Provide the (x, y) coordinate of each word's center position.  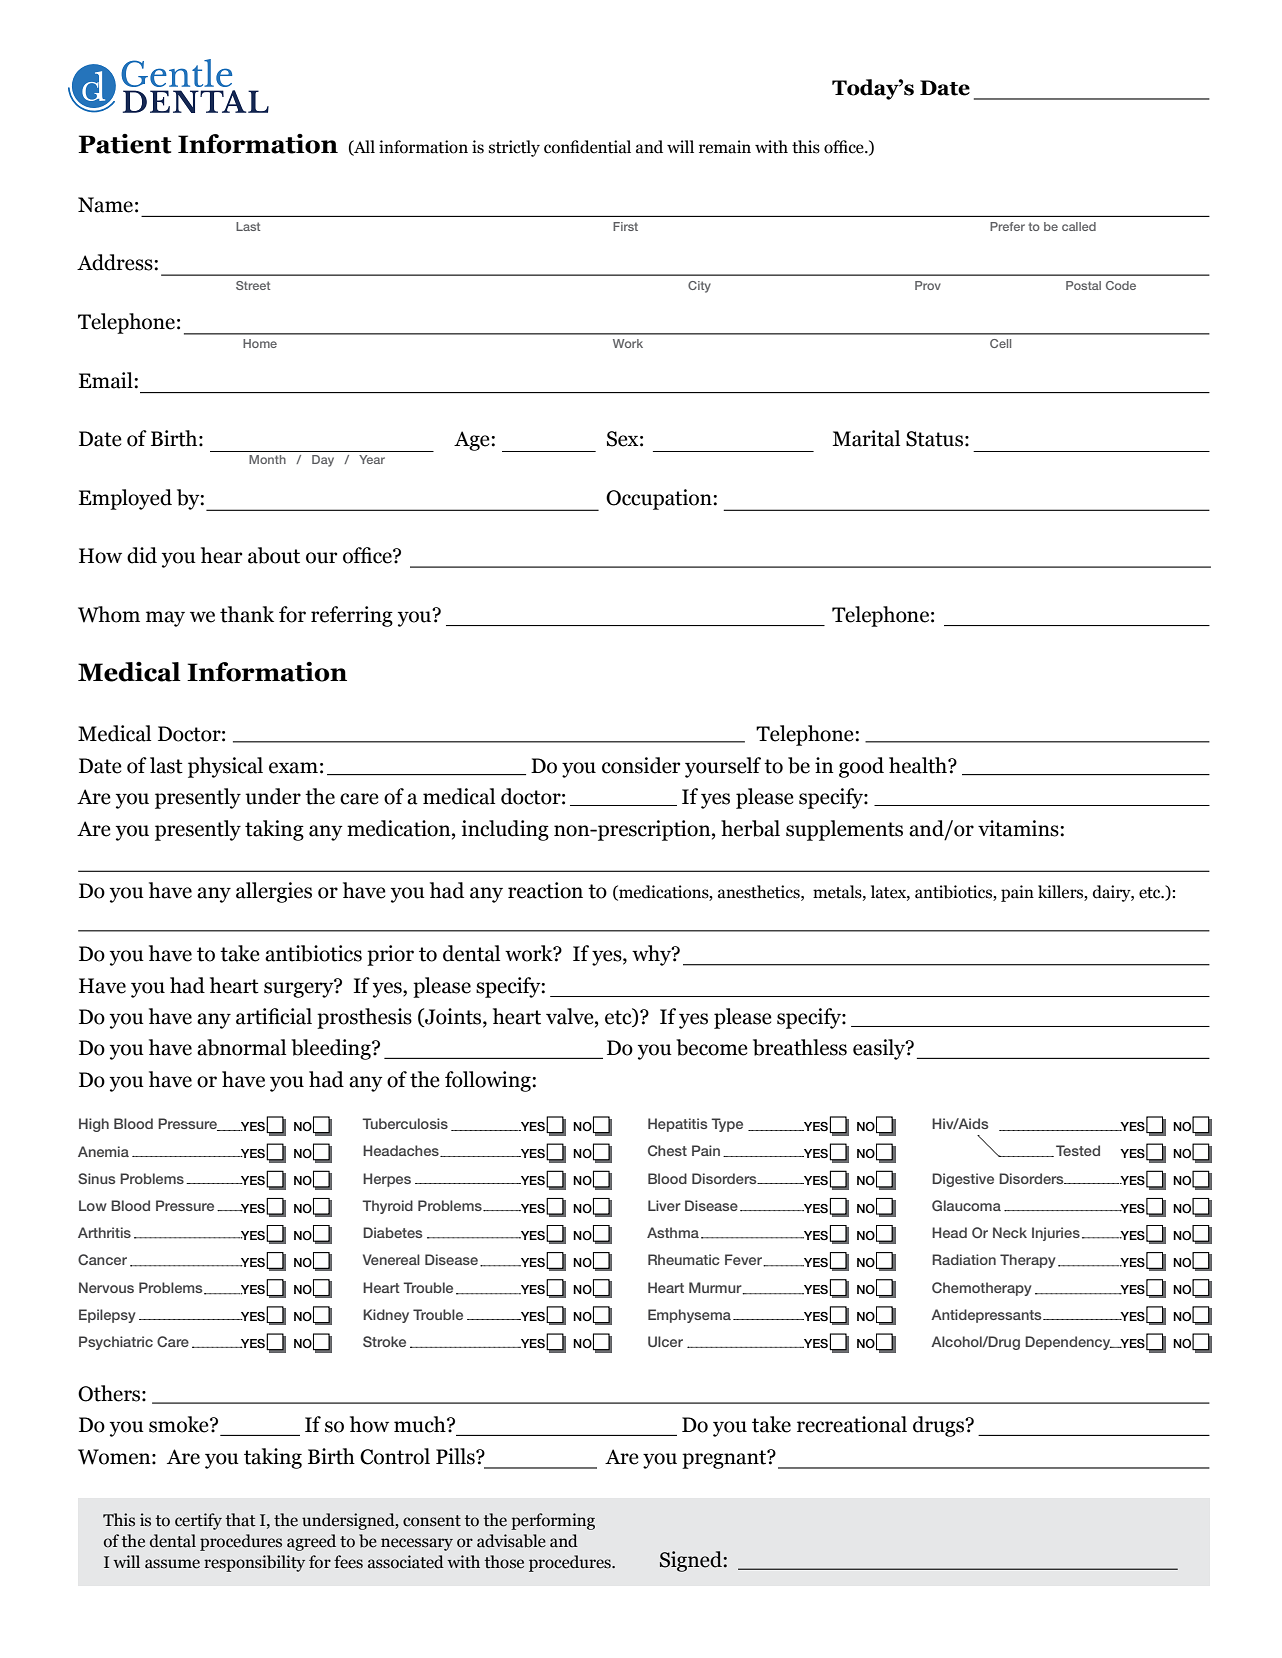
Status (934, 439)
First (625, 226)
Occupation (660, 499)
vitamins (1019, 828)
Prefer (1007, 226)
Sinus (96, 1178)
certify (198, 1521)
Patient (124, 144)
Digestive (963, 1180)
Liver (664, 1205)
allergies (274, 892)
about (274, 555)
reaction (545, 890)
